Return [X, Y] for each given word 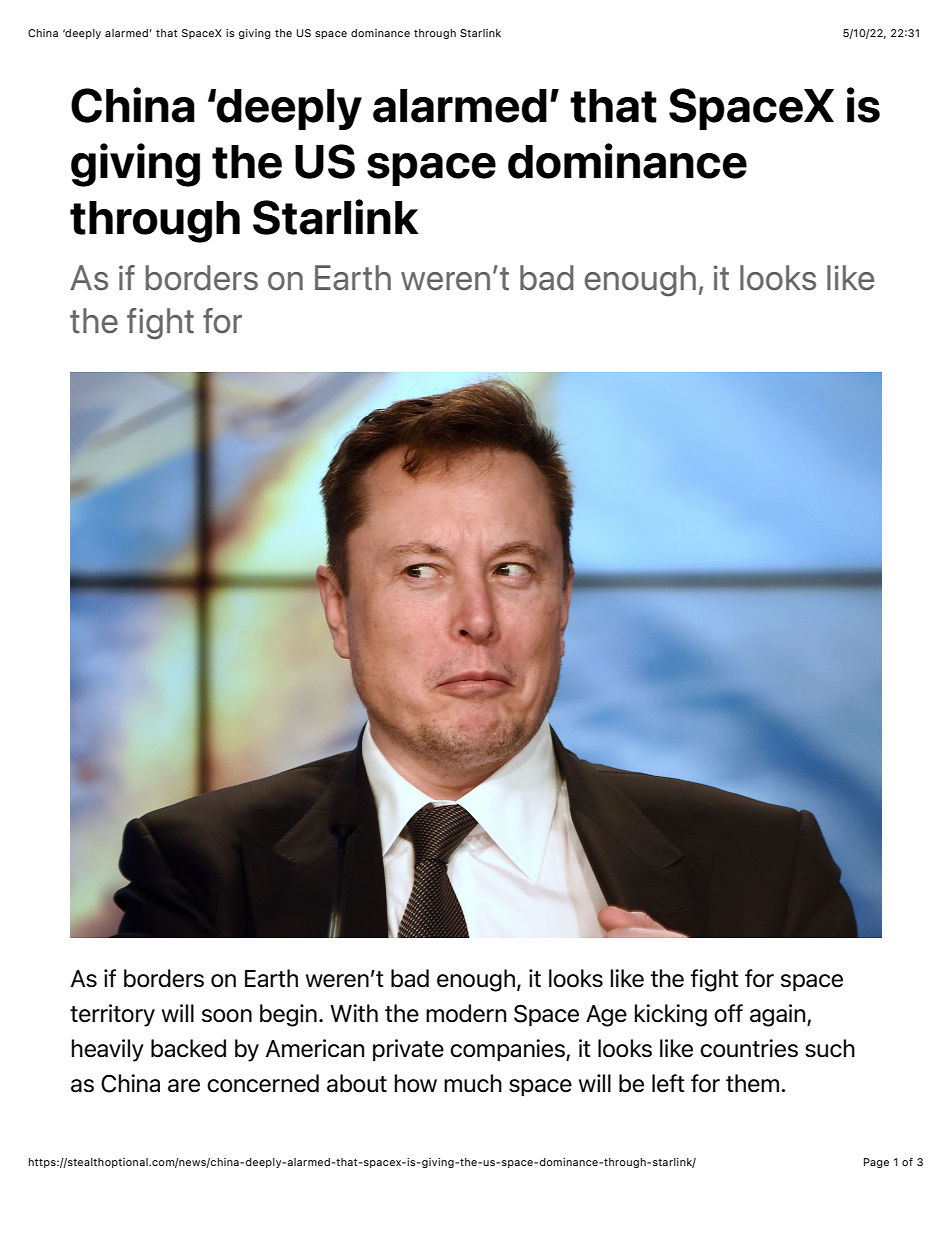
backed [188, 1048]
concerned [263, 1083]
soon [227, 1016]
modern [466, 1013]
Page [876, 1163]
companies [508, 1050]
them [752, 1083]
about [357, 1083]
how [416, 1083]
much [473, 1083]
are [184, 1086]
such [830, 1048]
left [668, 1083]
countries [749, 1048]
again [779, 1015]
